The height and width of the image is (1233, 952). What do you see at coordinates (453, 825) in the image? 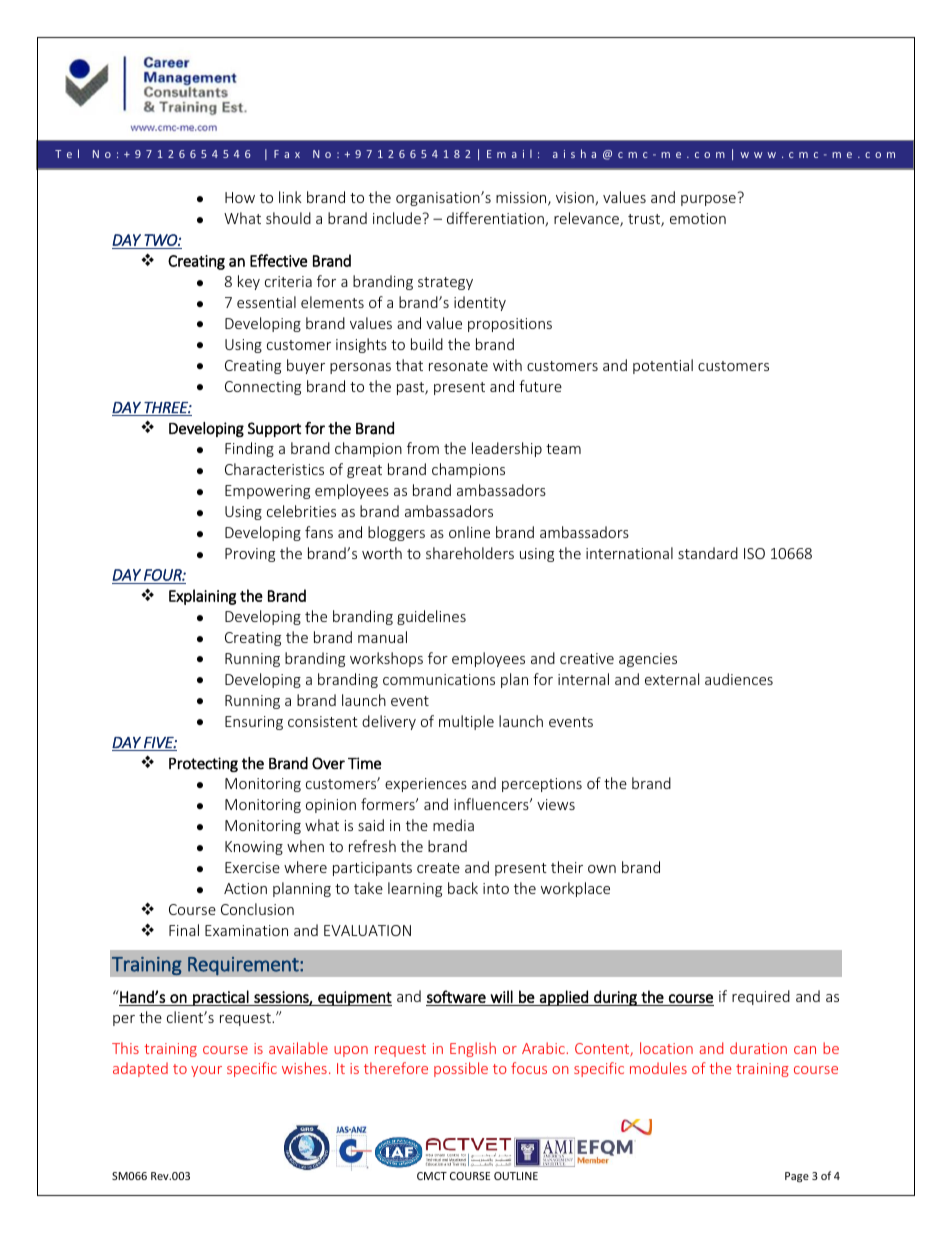
I see `media` at bounding box center [453, 825].
